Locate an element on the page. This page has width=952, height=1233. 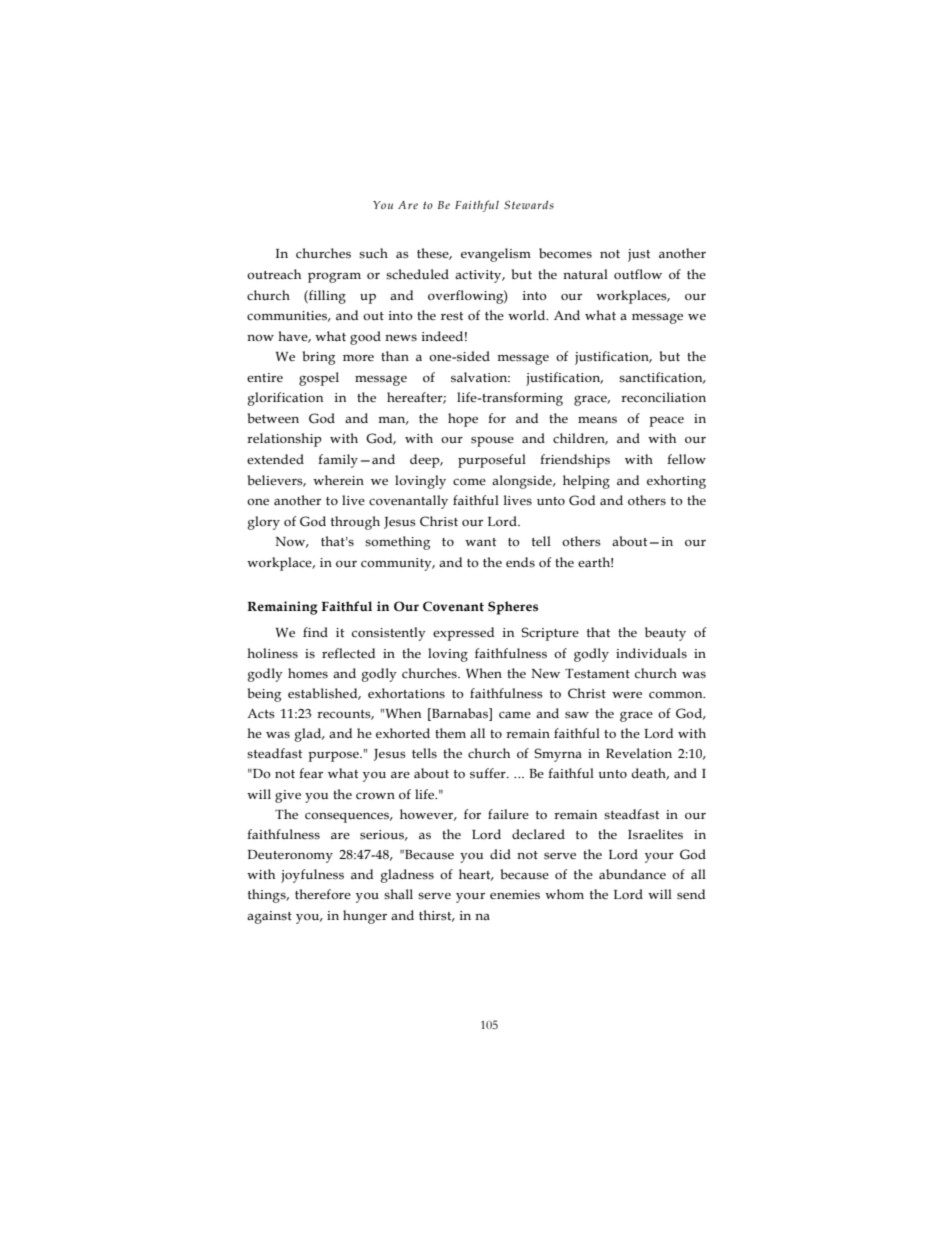
beauty is located at coordinates (665, 634).
